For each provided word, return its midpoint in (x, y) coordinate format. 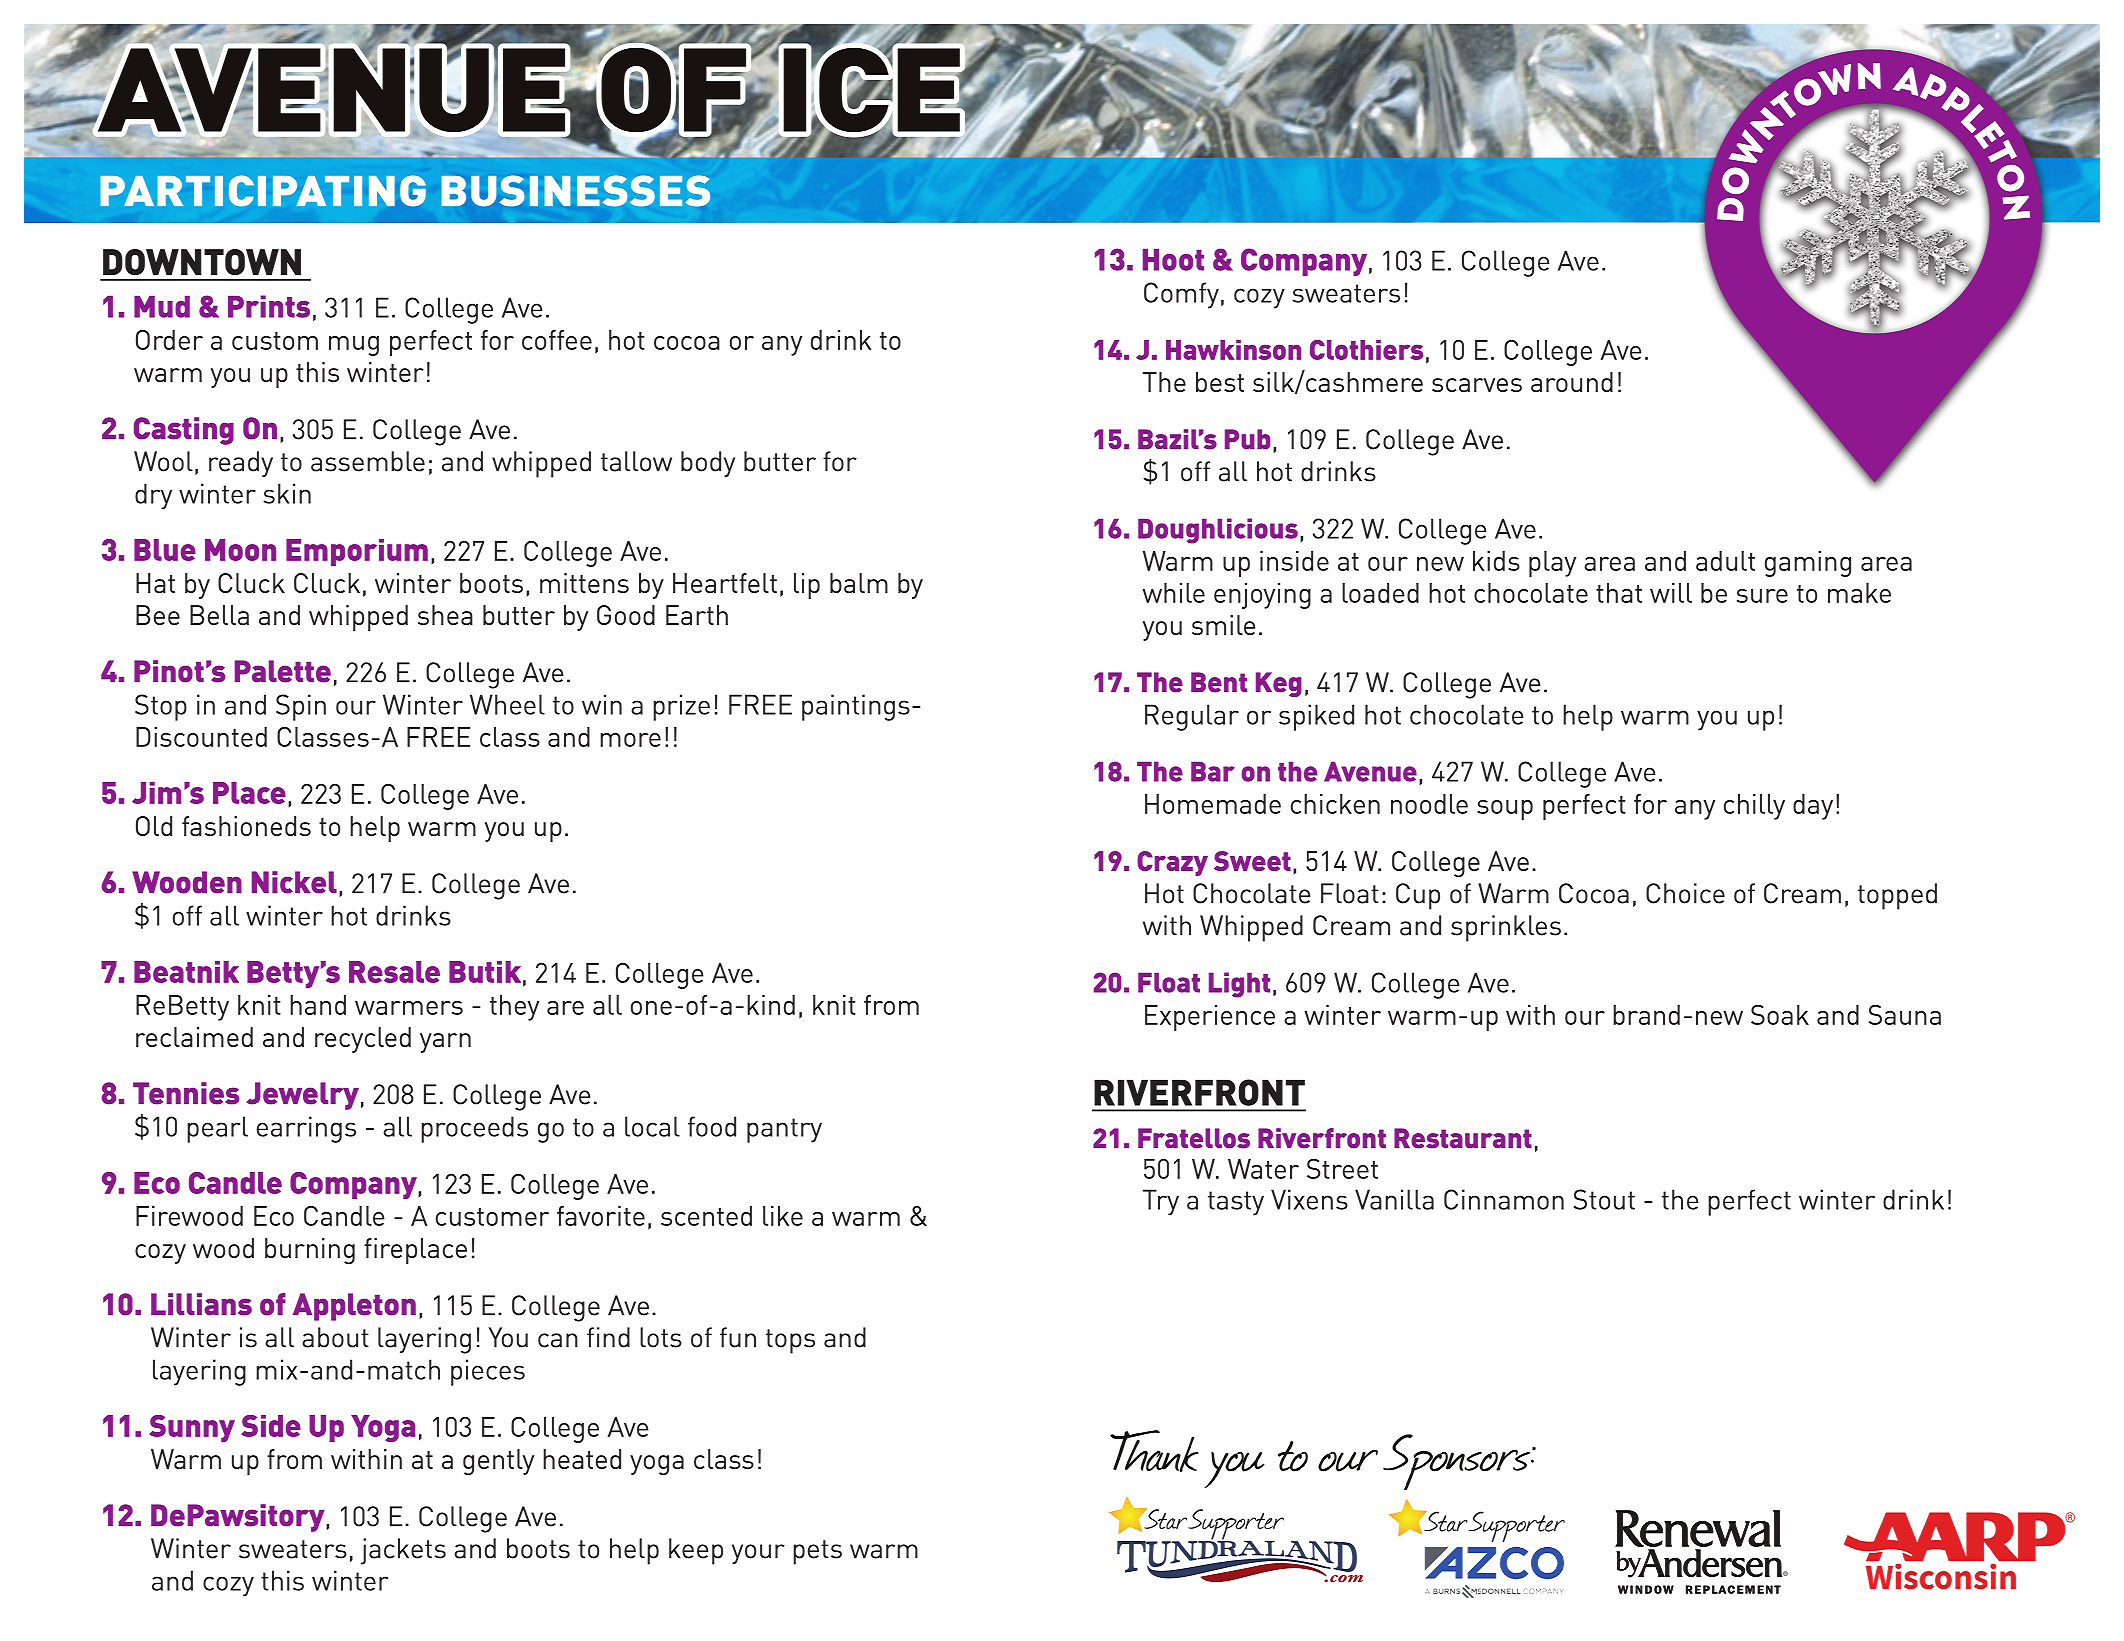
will (1671, 593)
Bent (1219, 682)
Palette (283, 671)
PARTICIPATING (263, 191)
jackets (403, 1551)
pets (817, 1552)
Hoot (1173, 260)
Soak (1780, 1015)
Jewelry (303, 1096)
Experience (1210, 1018)
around (1572, 382)
